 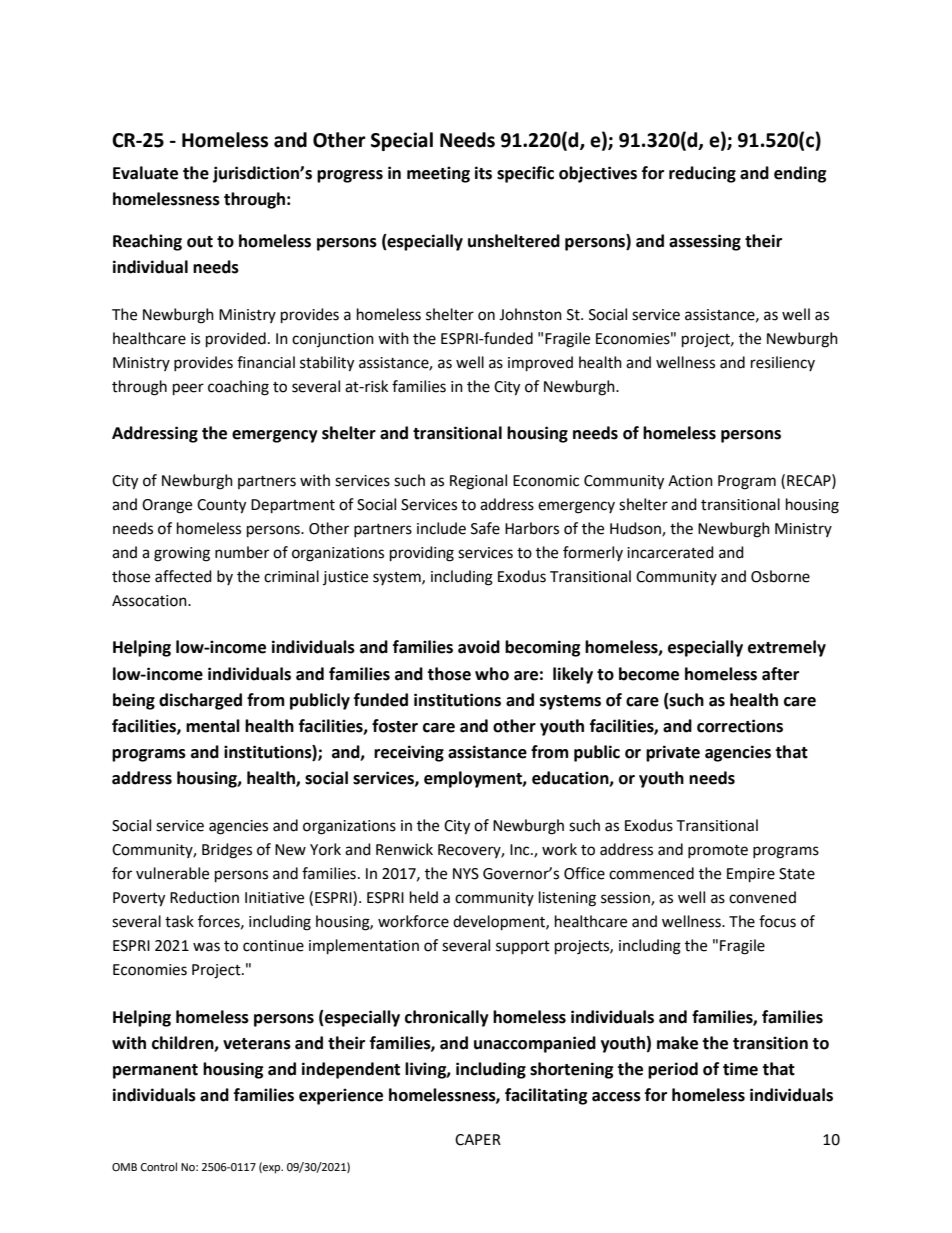 I want to click on Evaluate, so click(x=145, y=173).
